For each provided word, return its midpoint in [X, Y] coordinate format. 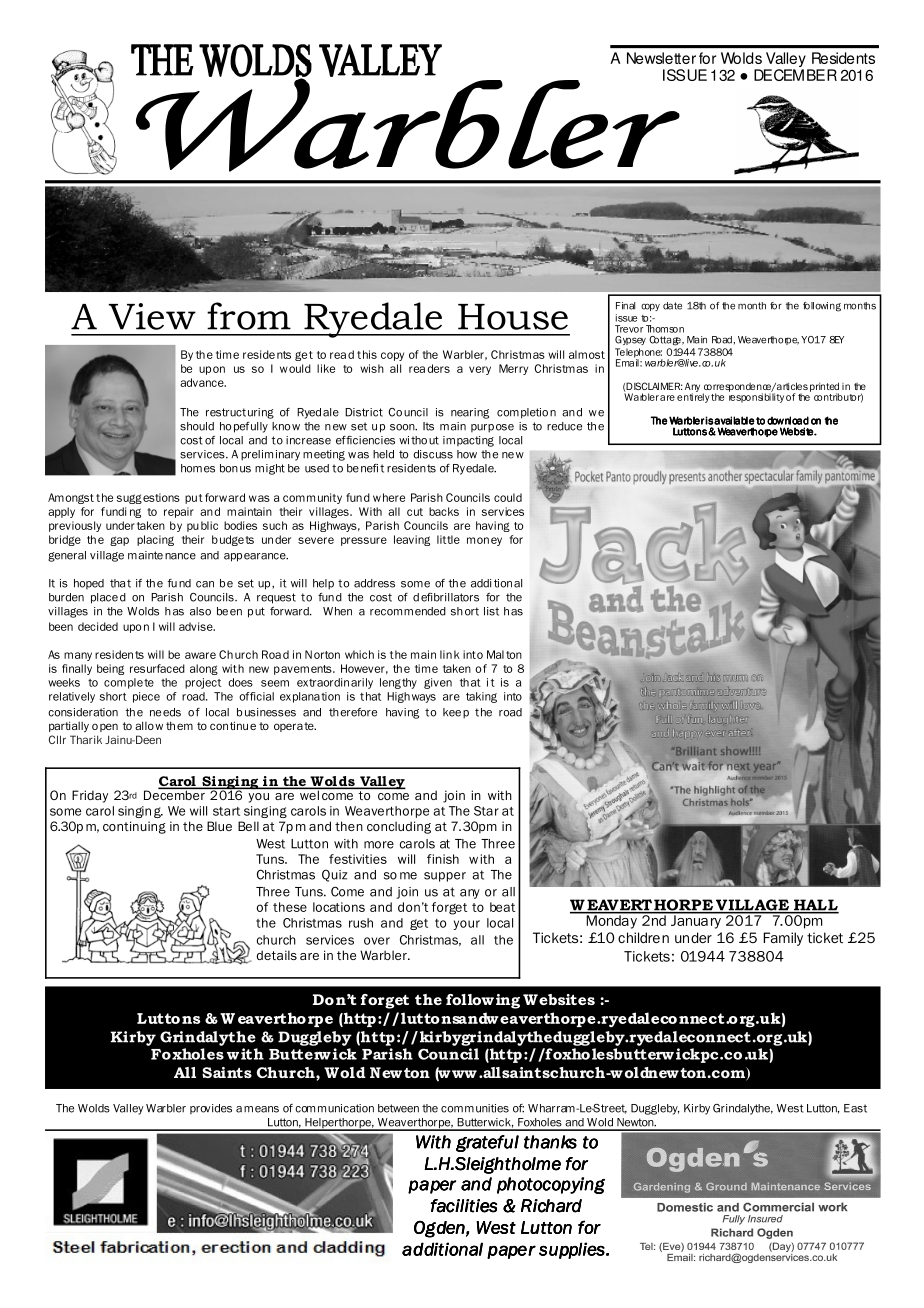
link [450, 654]
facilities [464, 1206]
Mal [495, 654]
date [672, 306]
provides [211, 1109]
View [152, 316]
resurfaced [157, 668]
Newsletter [661, 58]
